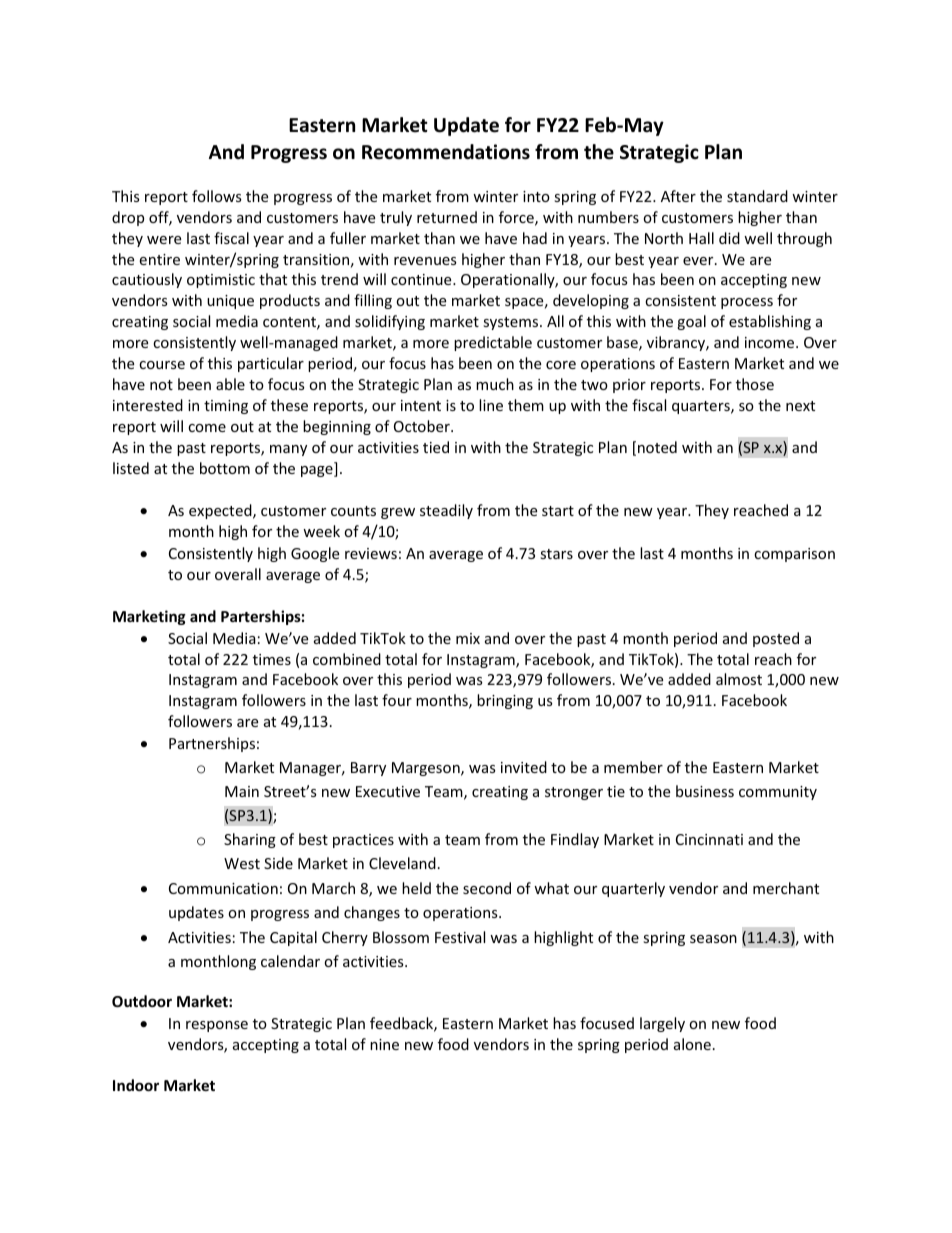  I want to click on line, so click(491, 405).
